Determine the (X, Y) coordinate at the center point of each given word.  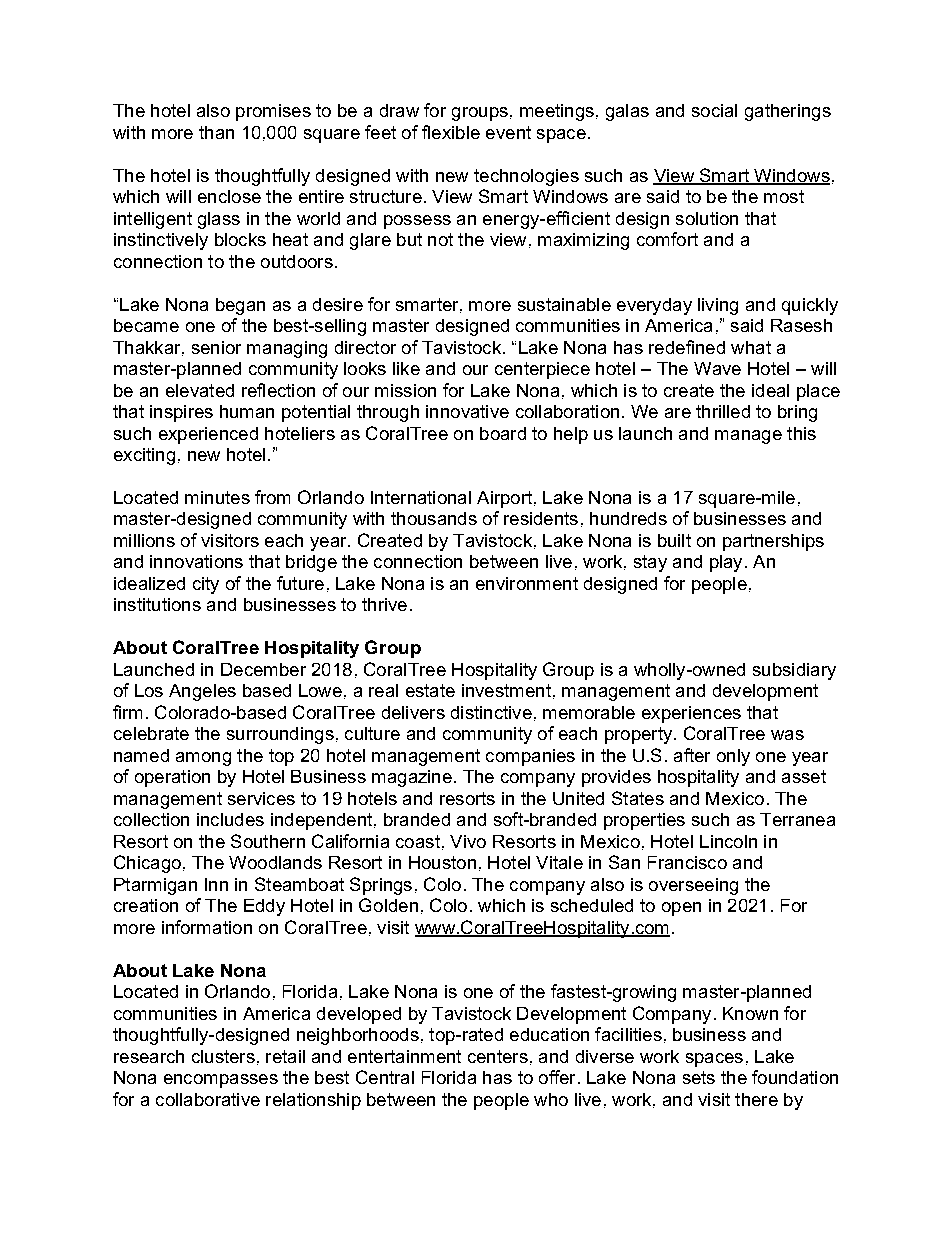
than (216, 132)
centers (498, 1056)
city (206, 585)
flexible (451, 132)
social (714, 110)
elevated (200, 390)
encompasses (221, 1081)
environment (527, 583)
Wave (717, 368)
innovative (467, 411)
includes (230, 819)
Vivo (468, 841)
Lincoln (728, 841)
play (726, 563)
